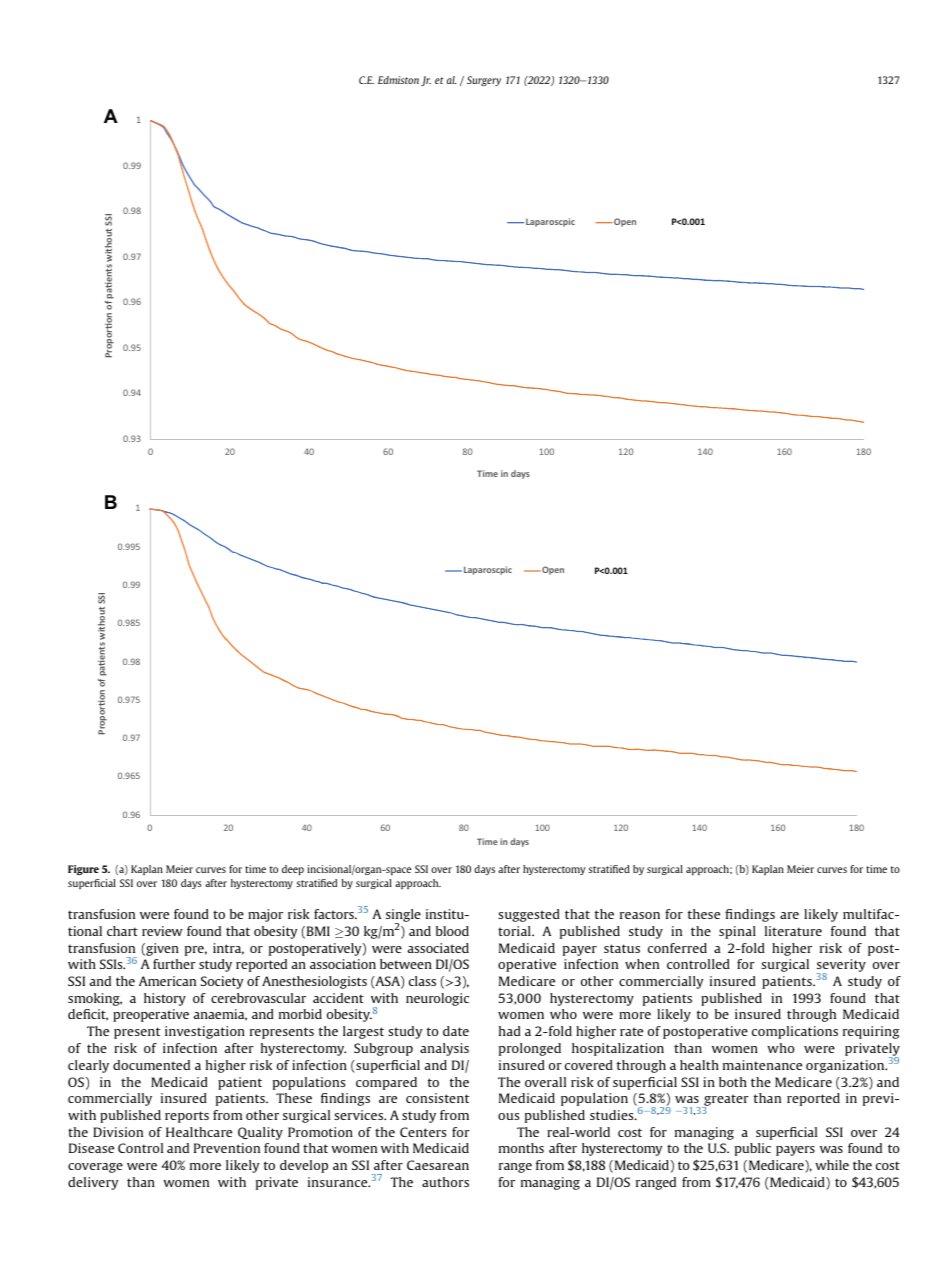  Describe the element at coordinates (737, 932) in the page. I see `spinal` at that location.
